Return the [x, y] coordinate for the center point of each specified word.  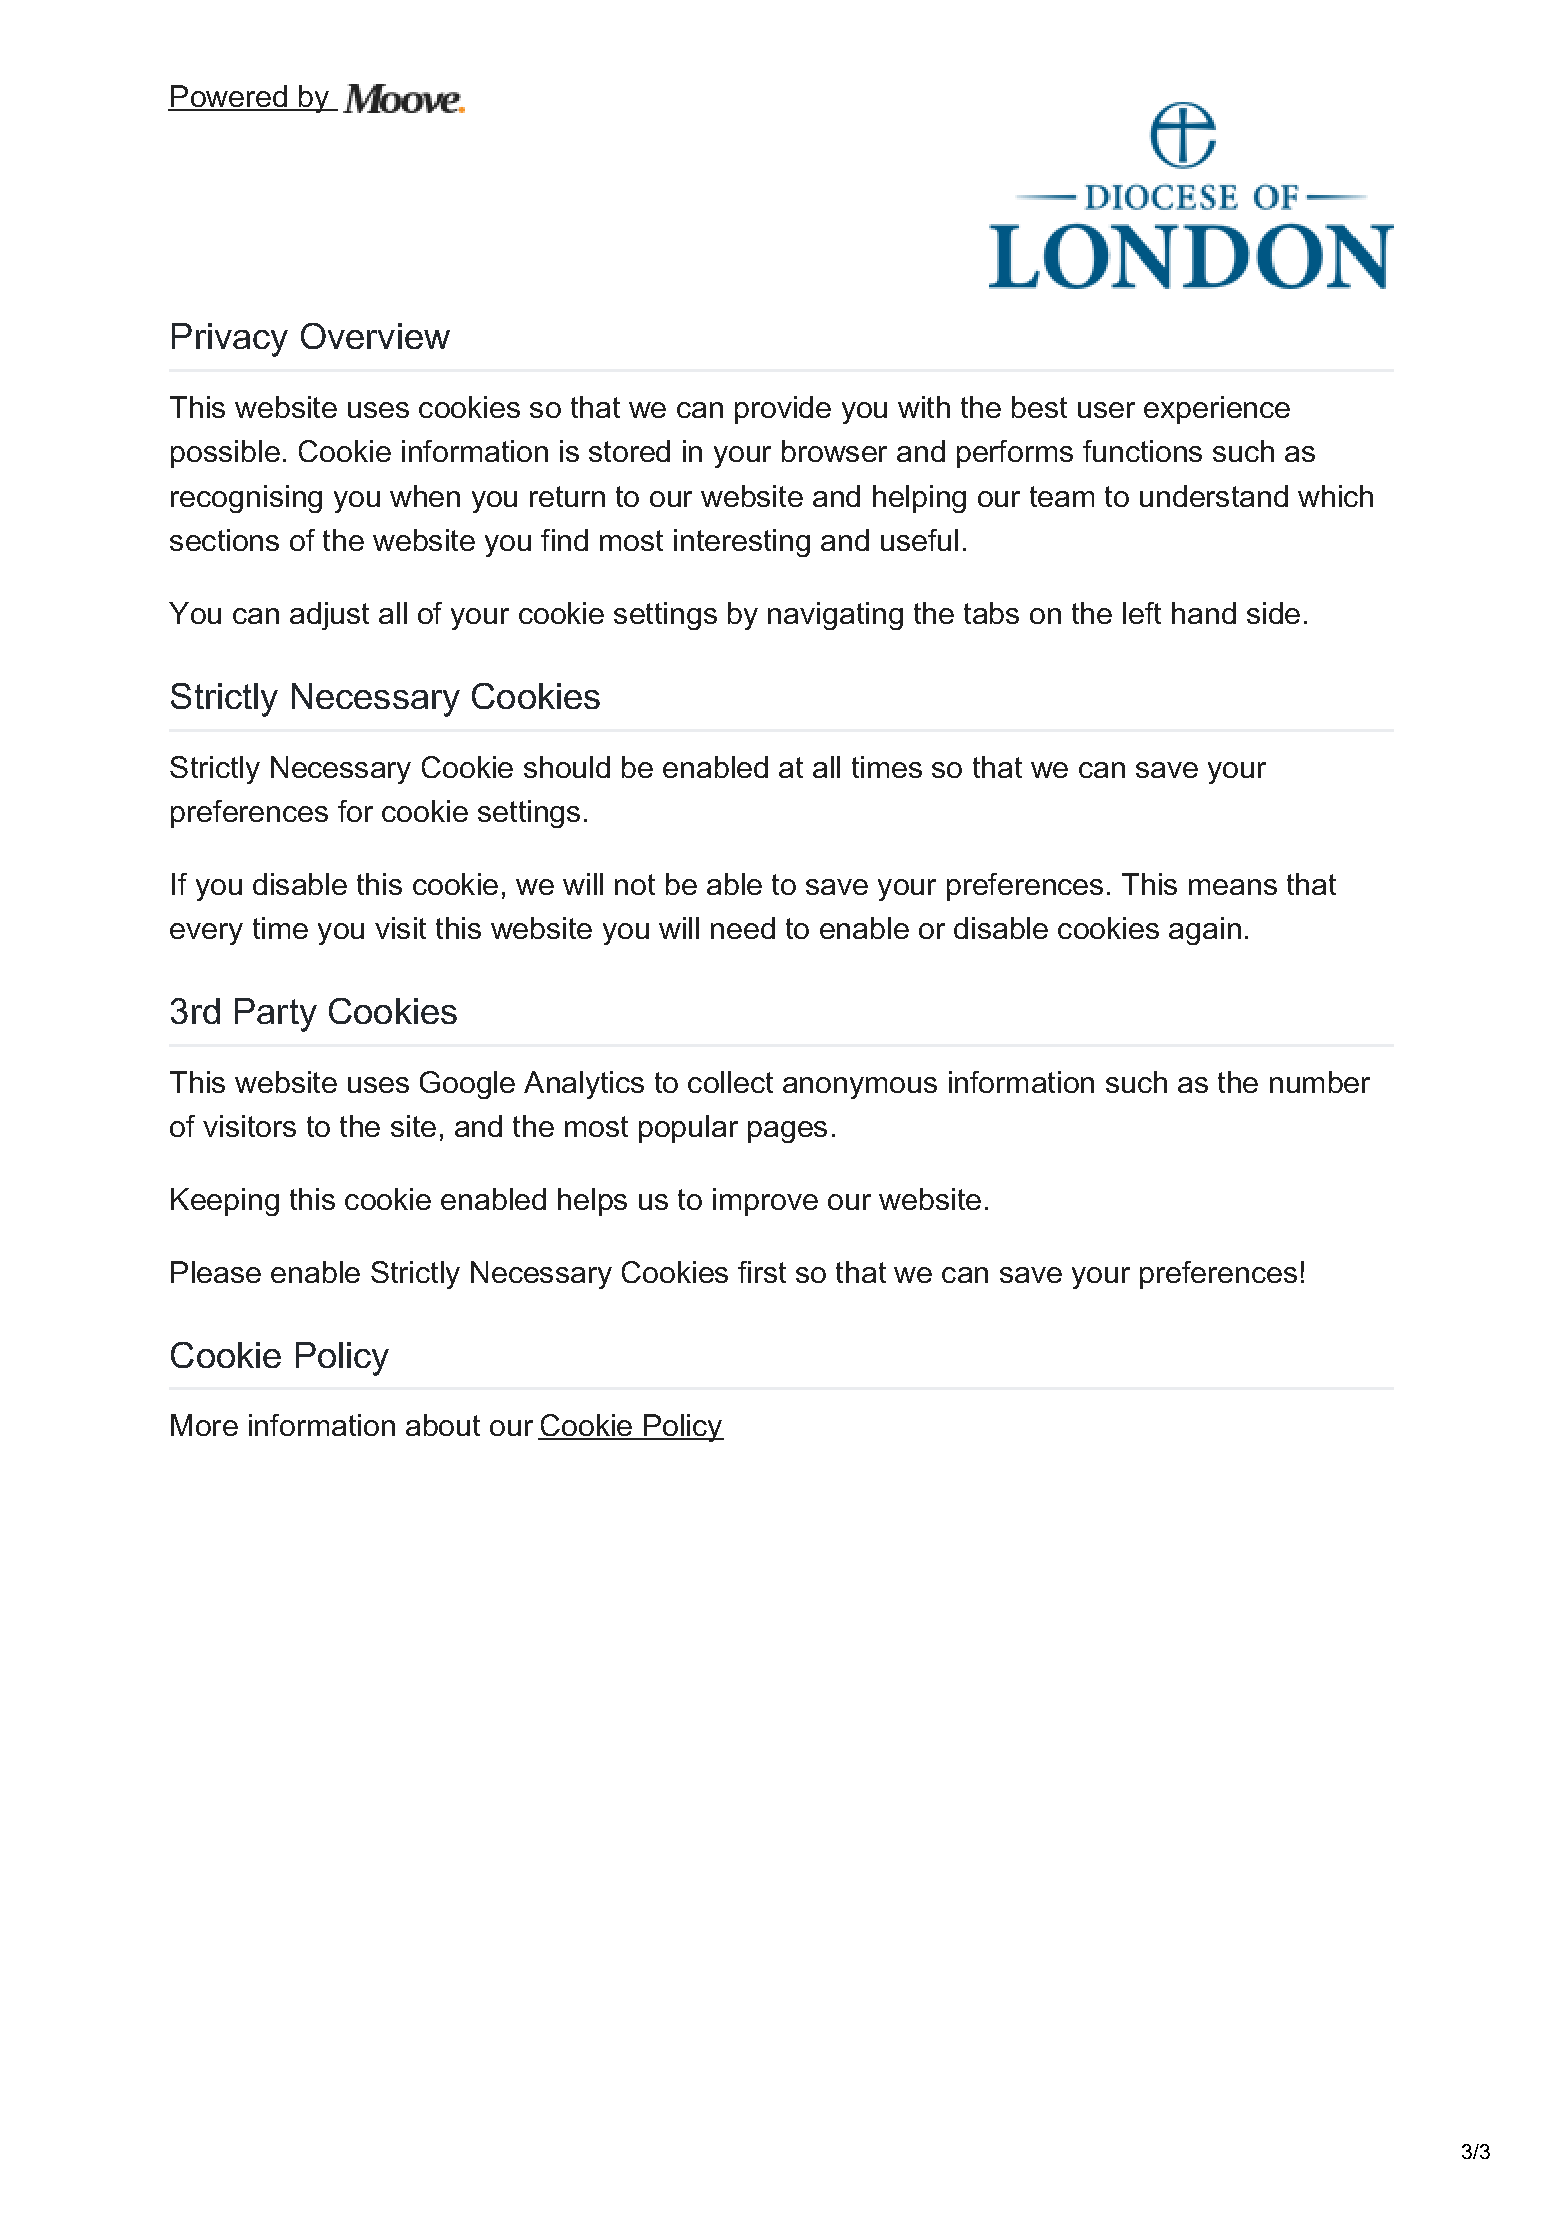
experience [1217, 410]
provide [783, 410]
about [443, 1425]
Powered [229, 97]
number [1320, 1082]
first [762, 1272]
